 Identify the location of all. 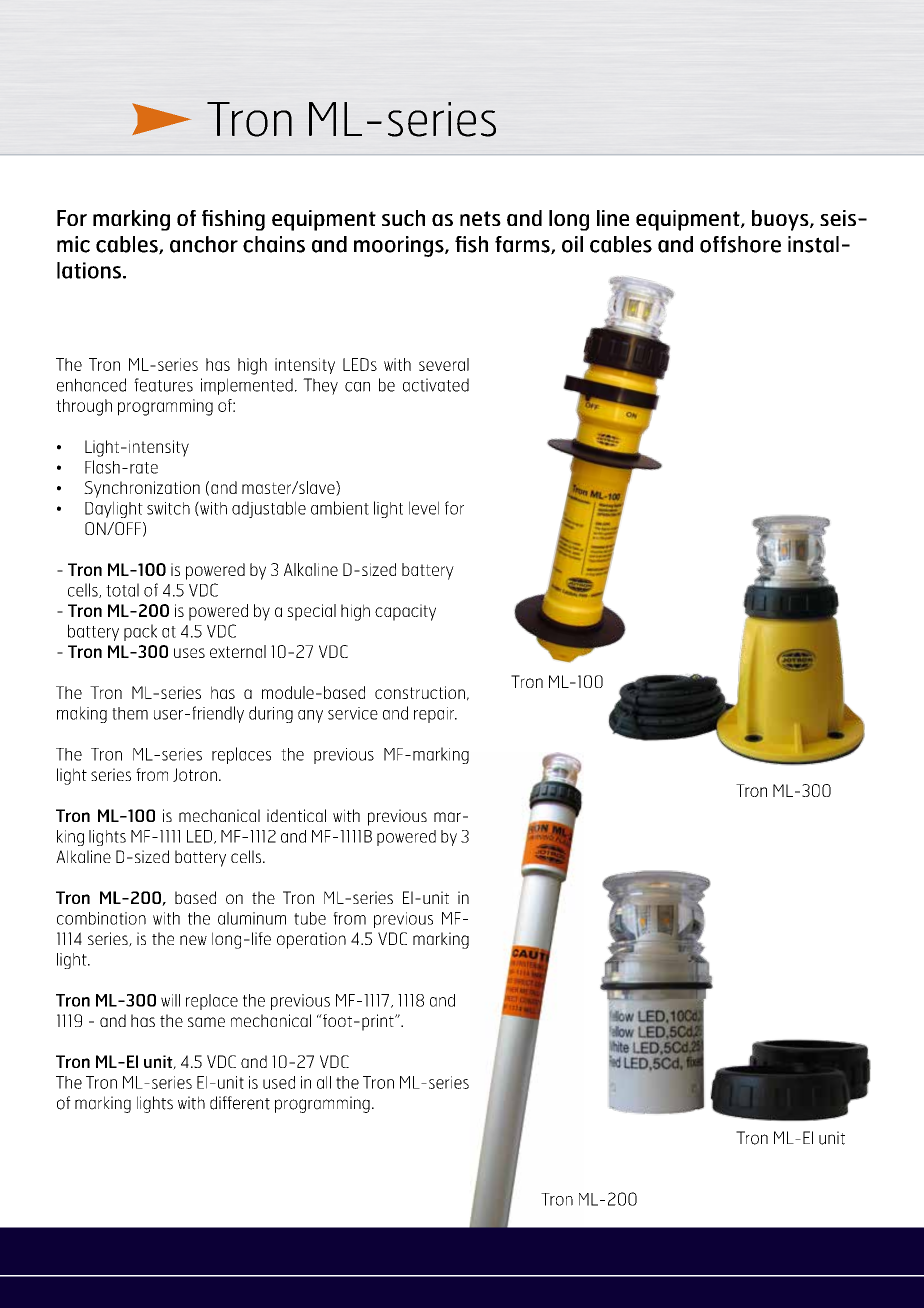
(324, 1082).
